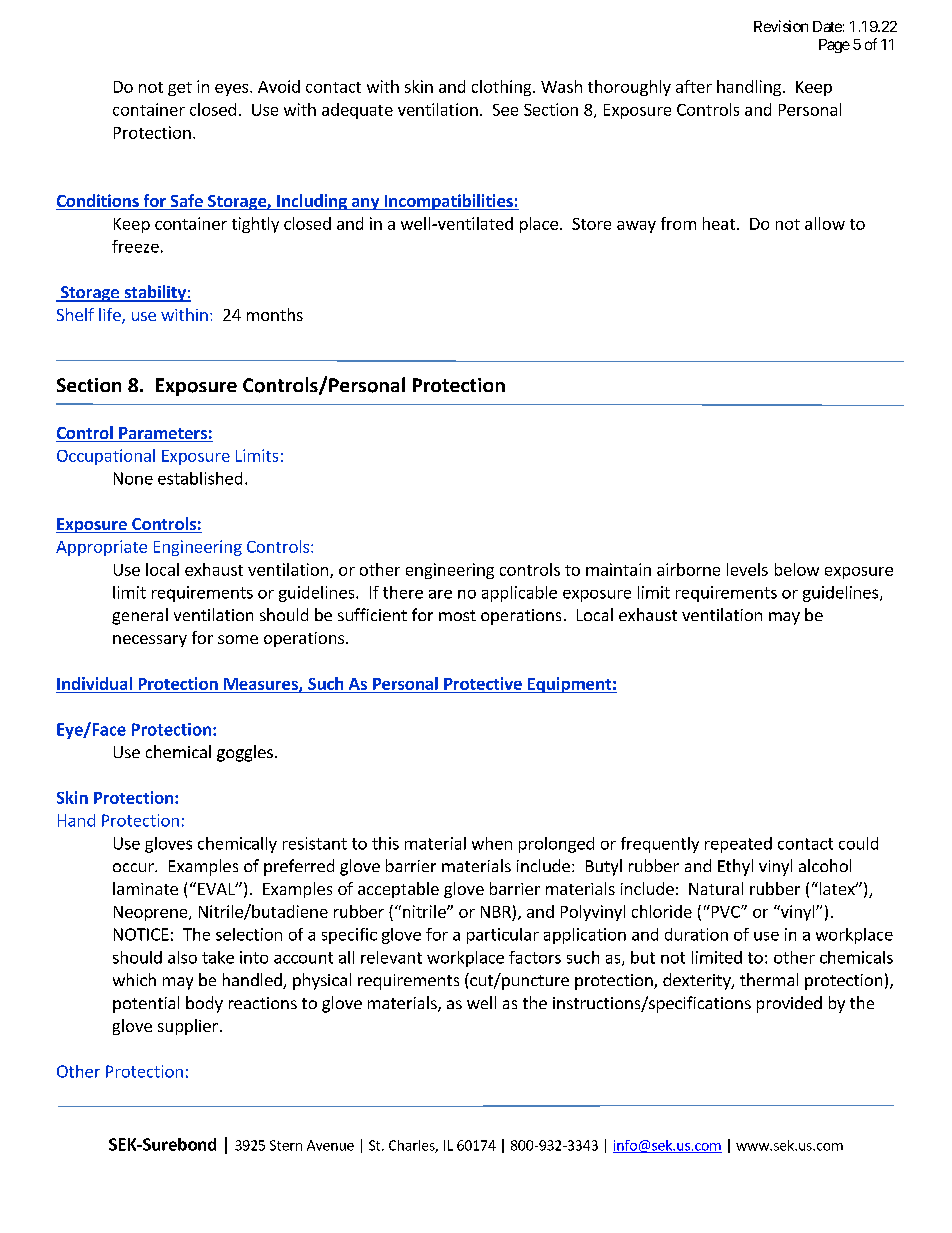 The height and width of the image is (1233, 952). Describe the element at coordinates (188, 1027) in the image. I see `supplier` at that location.
